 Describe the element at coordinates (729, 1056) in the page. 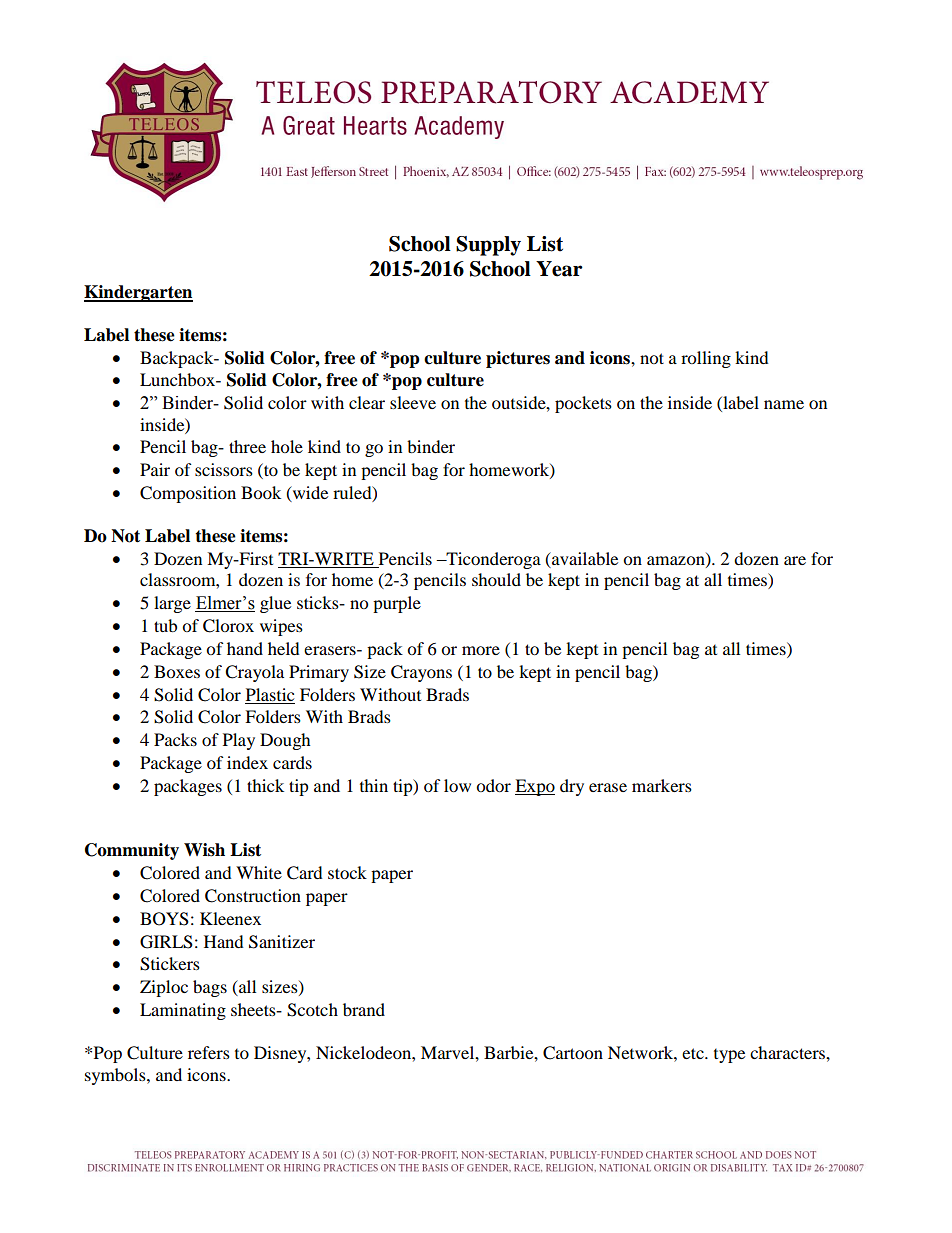

I see `type` at that location.
